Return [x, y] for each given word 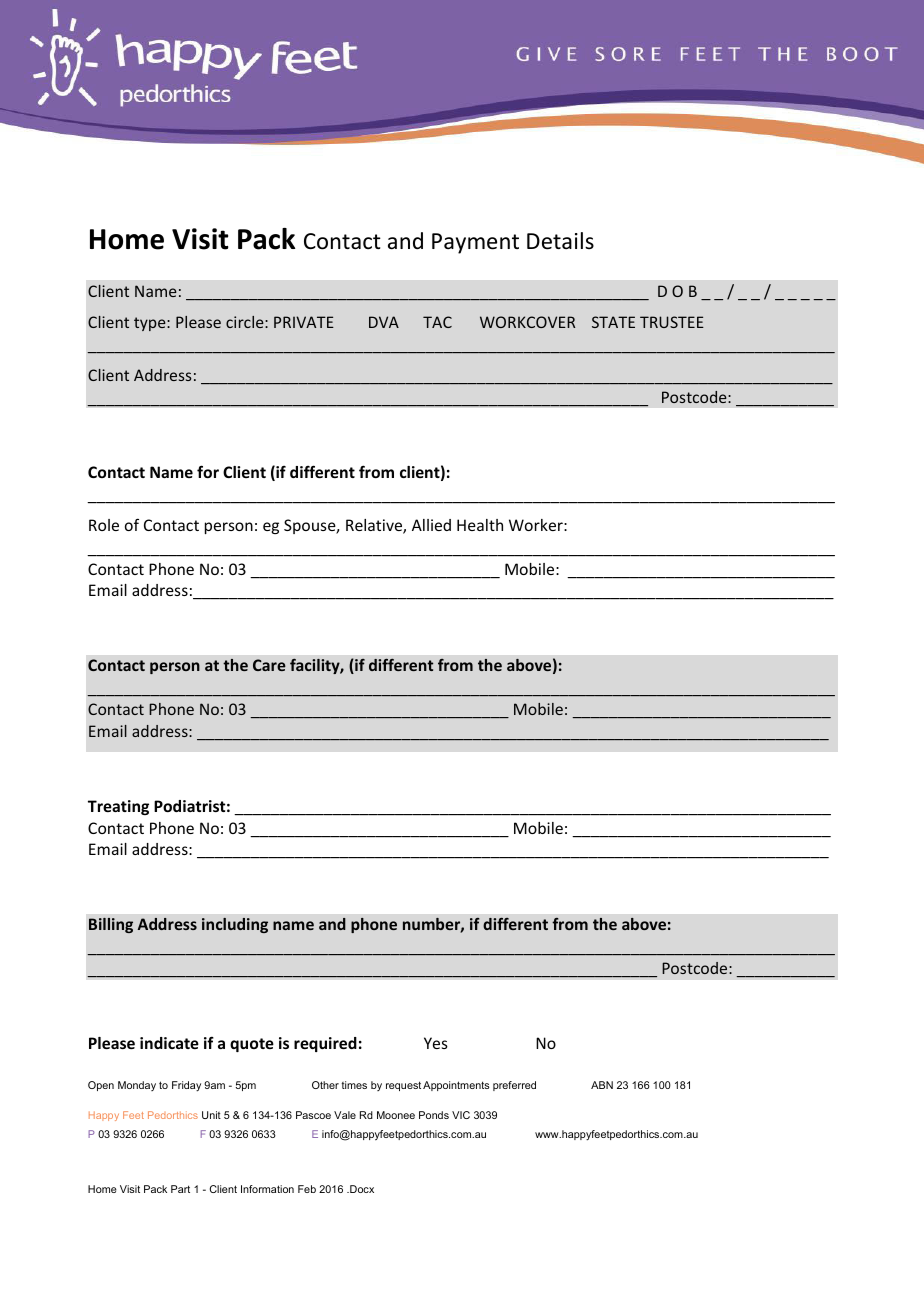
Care [269, 665]
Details [560, 241]
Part [180, 1189]
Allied [431, 525]
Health [480, 525]
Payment [475, 243]
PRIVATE [304, 322]
